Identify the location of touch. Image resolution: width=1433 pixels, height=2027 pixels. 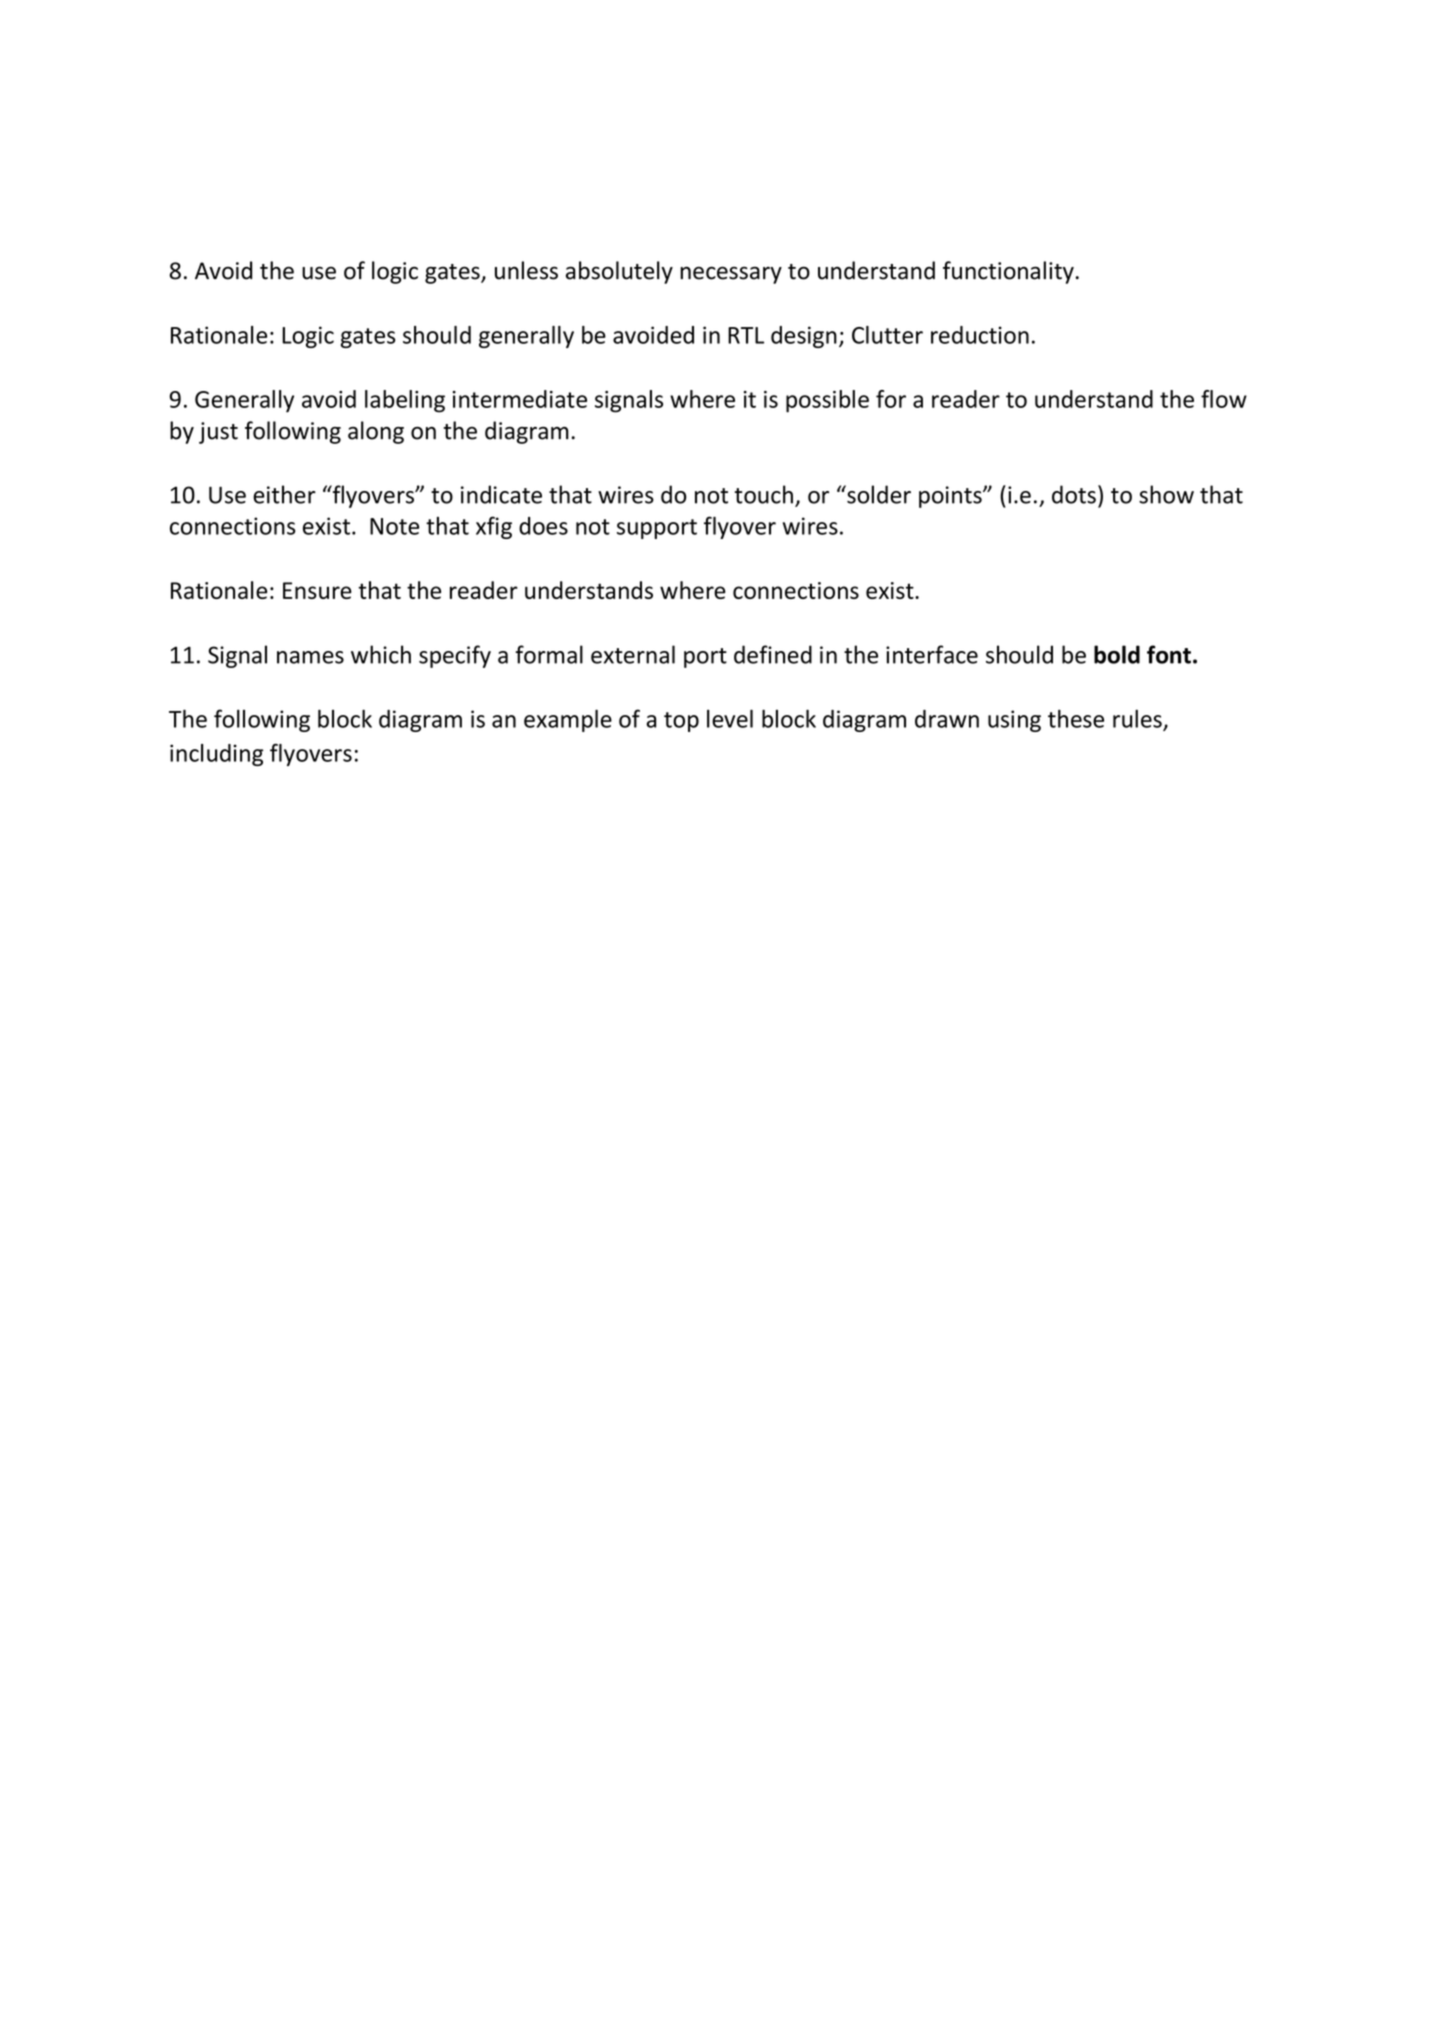
(764, 494).
